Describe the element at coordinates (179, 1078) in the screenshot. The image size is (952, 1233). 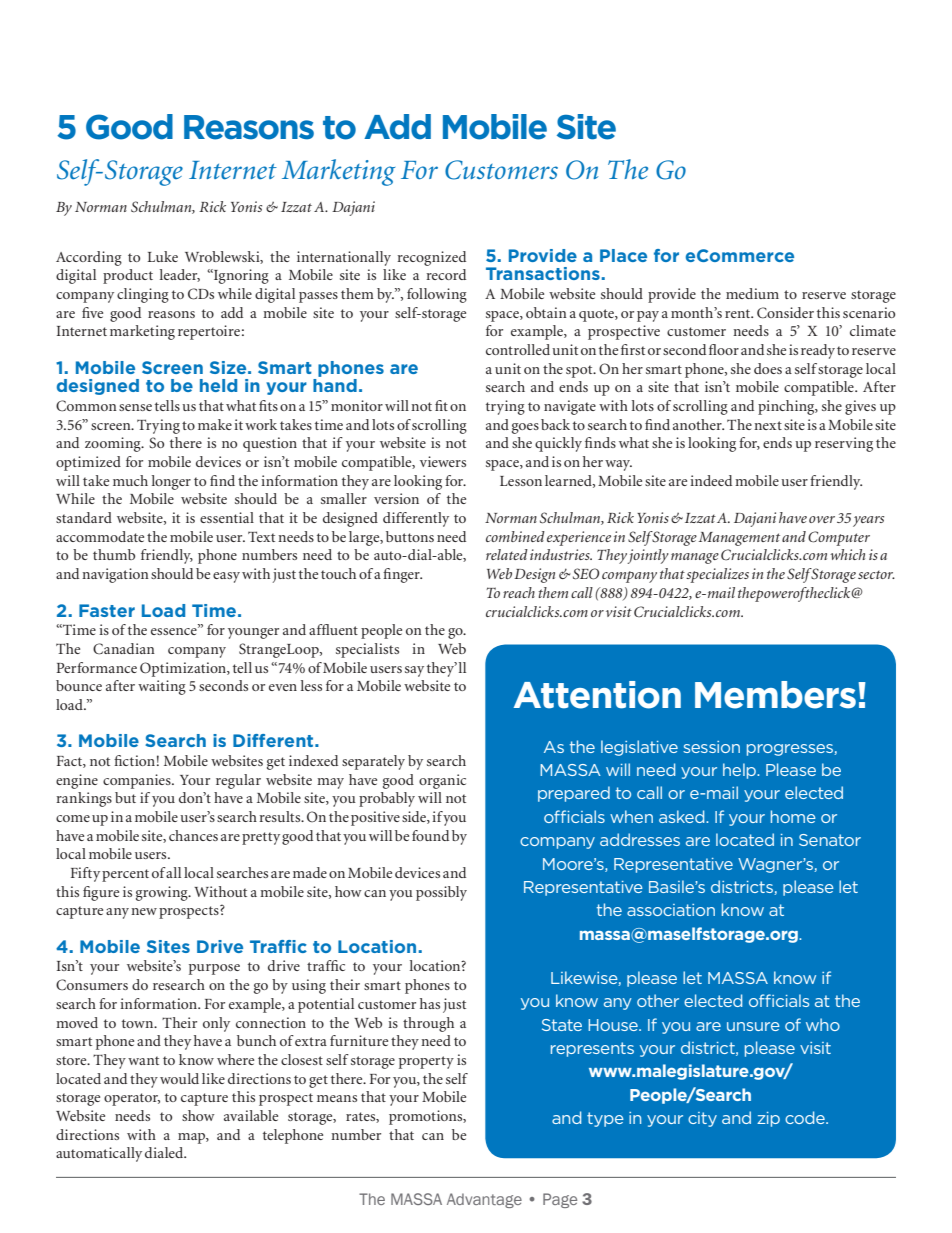
I see `would` at that location.
